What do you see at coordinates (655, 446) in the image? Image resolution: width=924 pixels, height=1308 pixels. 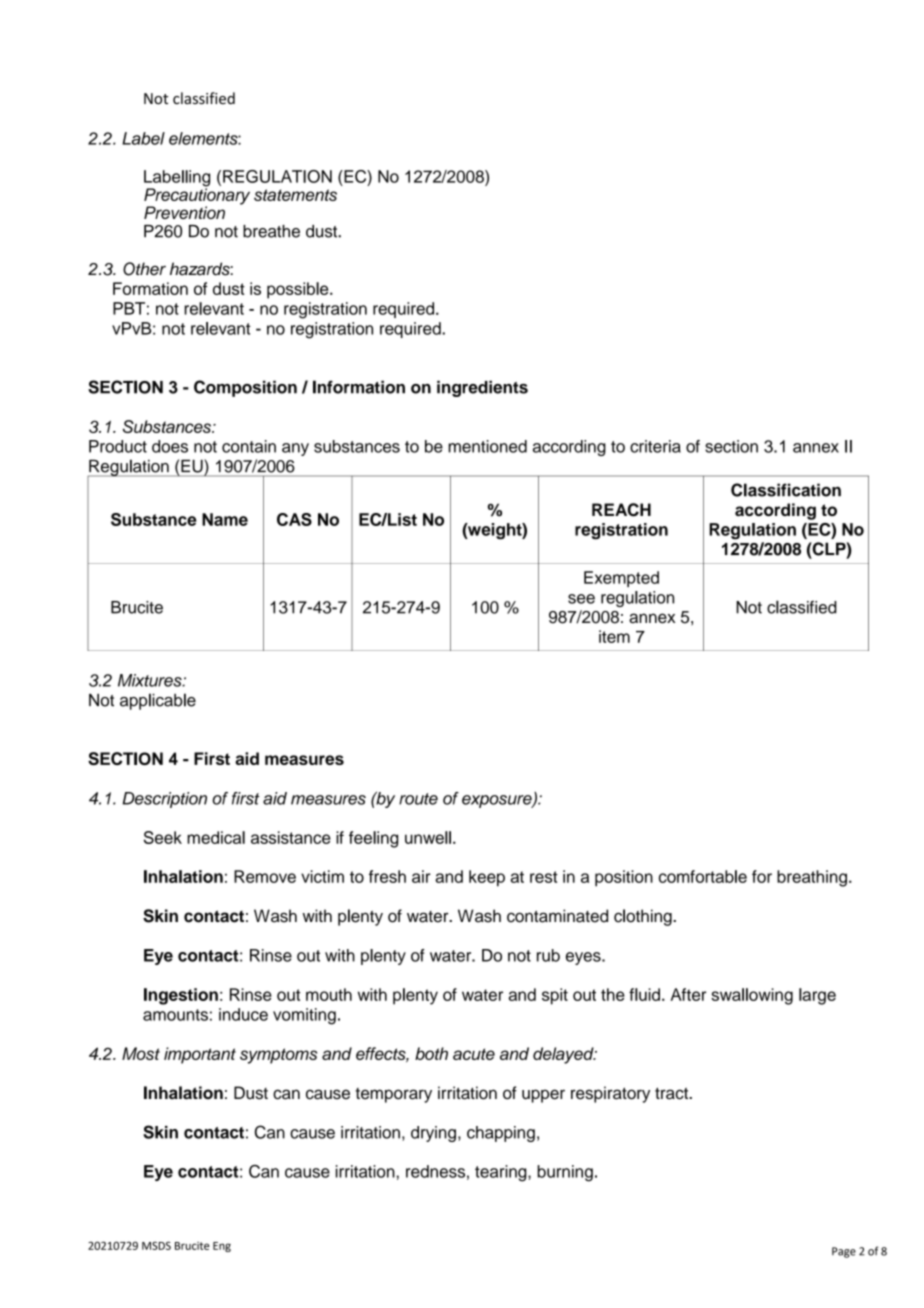 I see `criteria` at bounding box center [655, 446].
